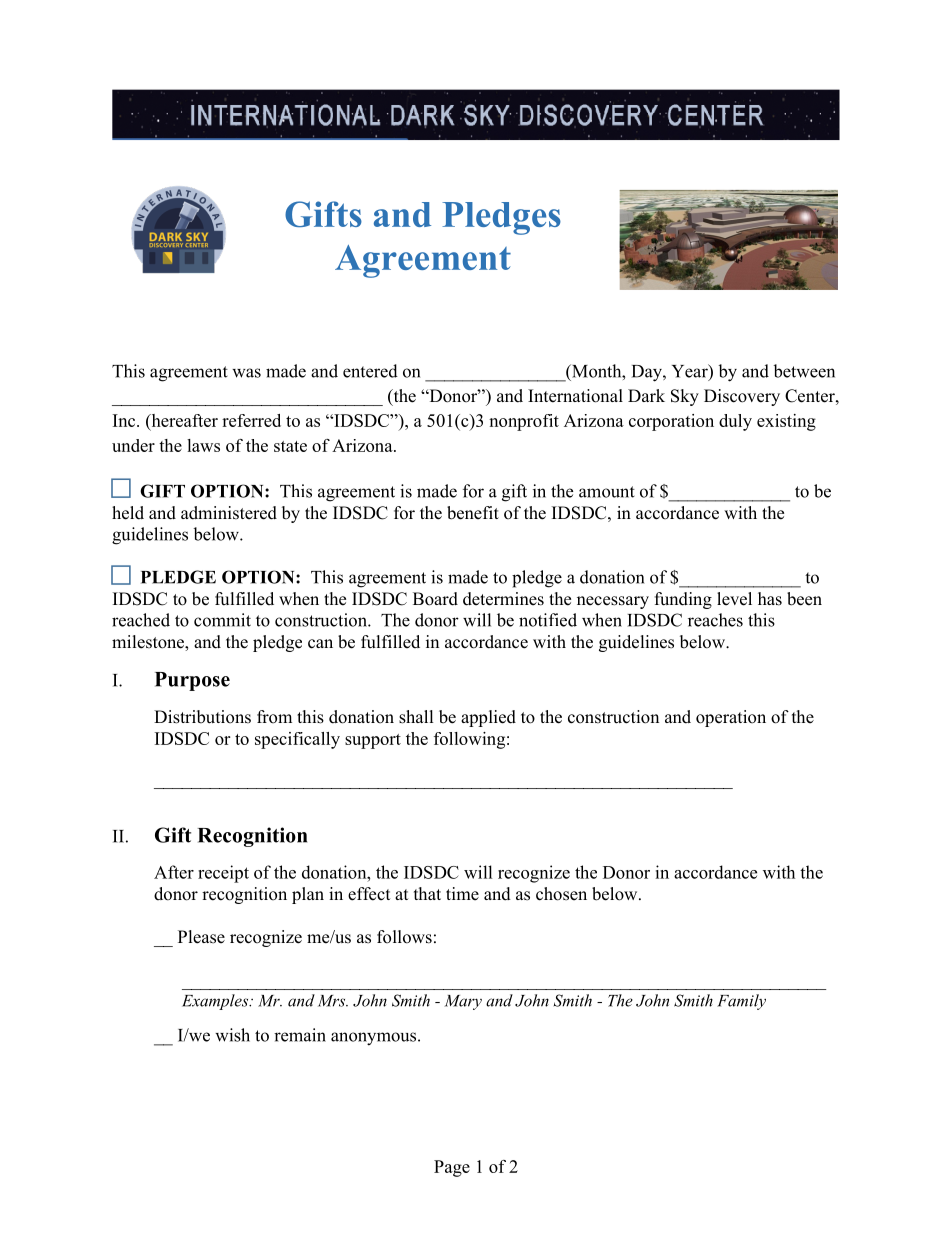 Image resolution: width=952 pixels, height=1233 pixels. I want to click on nonprofit, so click(524, 422).
